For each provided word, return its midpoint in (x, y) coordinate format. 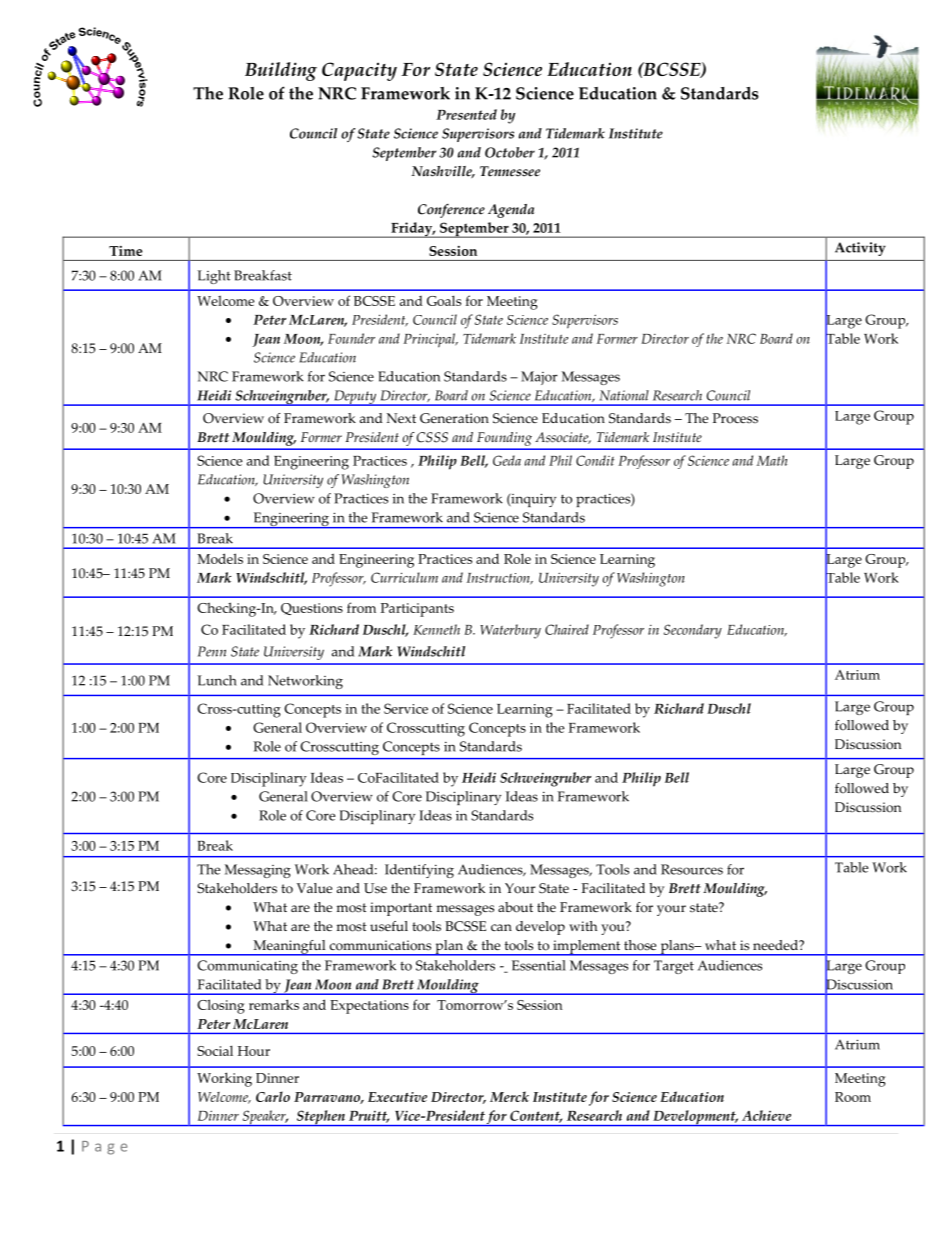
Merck (509, 1096)
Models (220, 558)
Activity (860, 249)
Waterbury (510, 631)
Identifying (419, 871)
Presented (466, 114)
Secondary (693, 631)
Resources (692, 869)
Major (539, 378)
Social (215, 1050)
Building (281, 71)
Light (214, 277)
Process (735, 418)
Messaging (258, 871)
